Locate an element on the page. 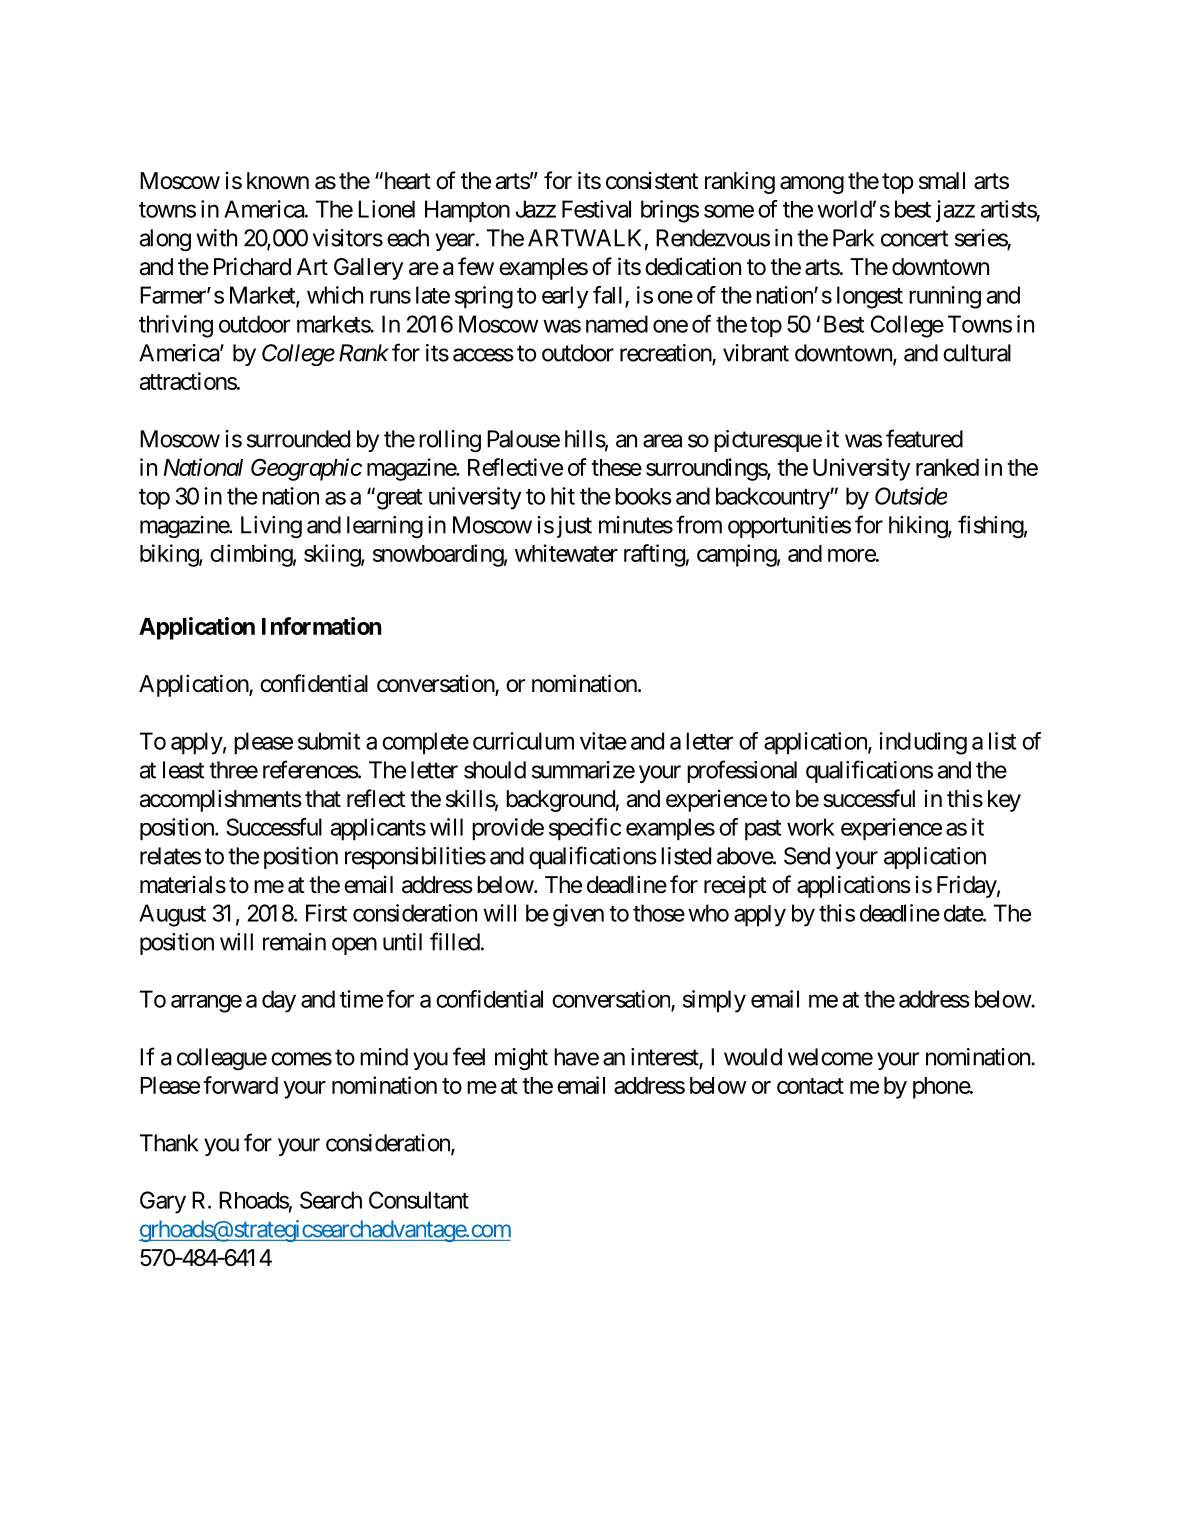  Festival is located at coordinates (596, 209).
